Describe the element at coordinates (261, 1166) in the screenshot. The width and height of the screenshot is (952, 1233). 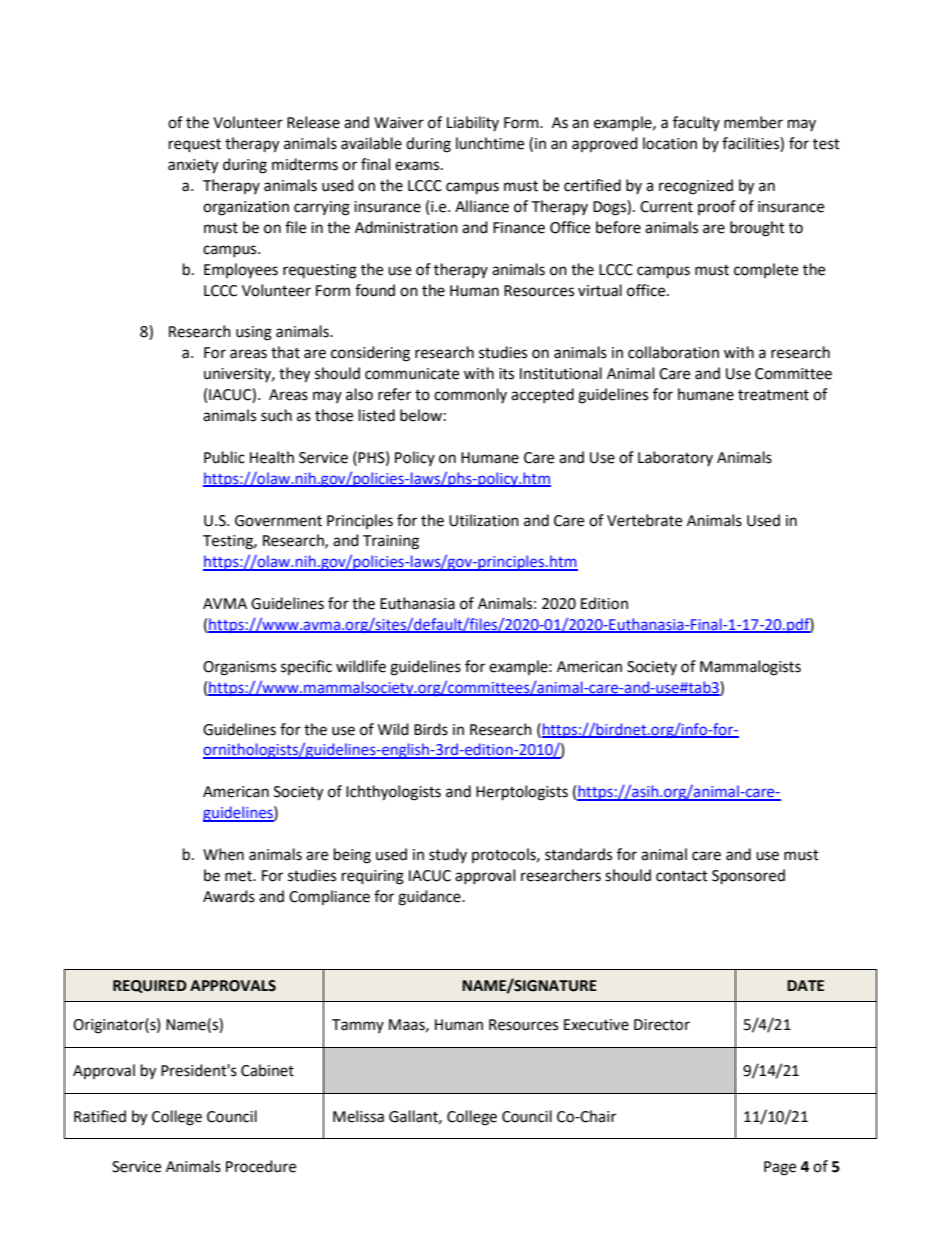
I see `Procedure` at that location.
